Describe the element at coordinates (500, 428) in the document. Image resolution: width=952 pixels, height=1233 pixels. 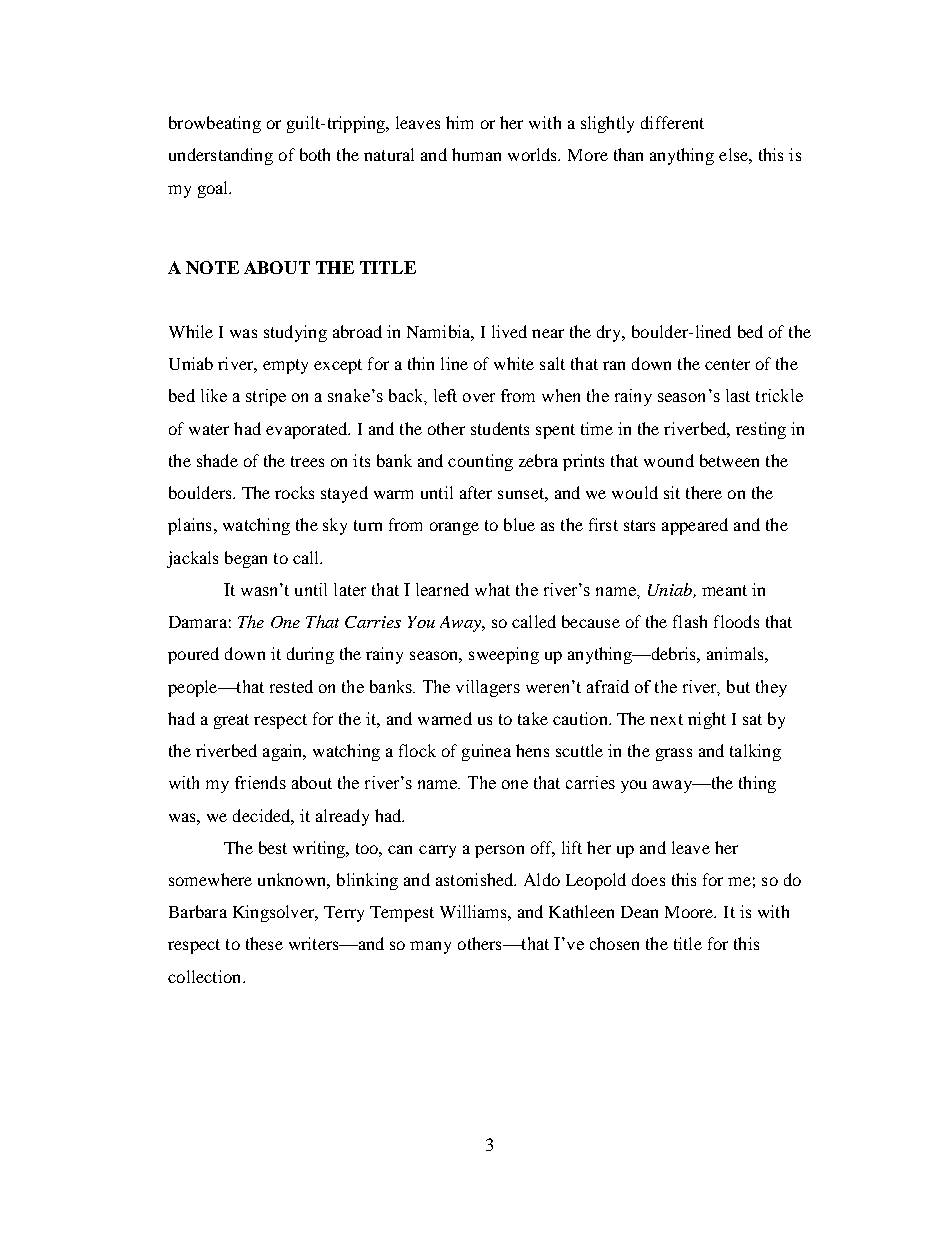
I see `students` at that location.
